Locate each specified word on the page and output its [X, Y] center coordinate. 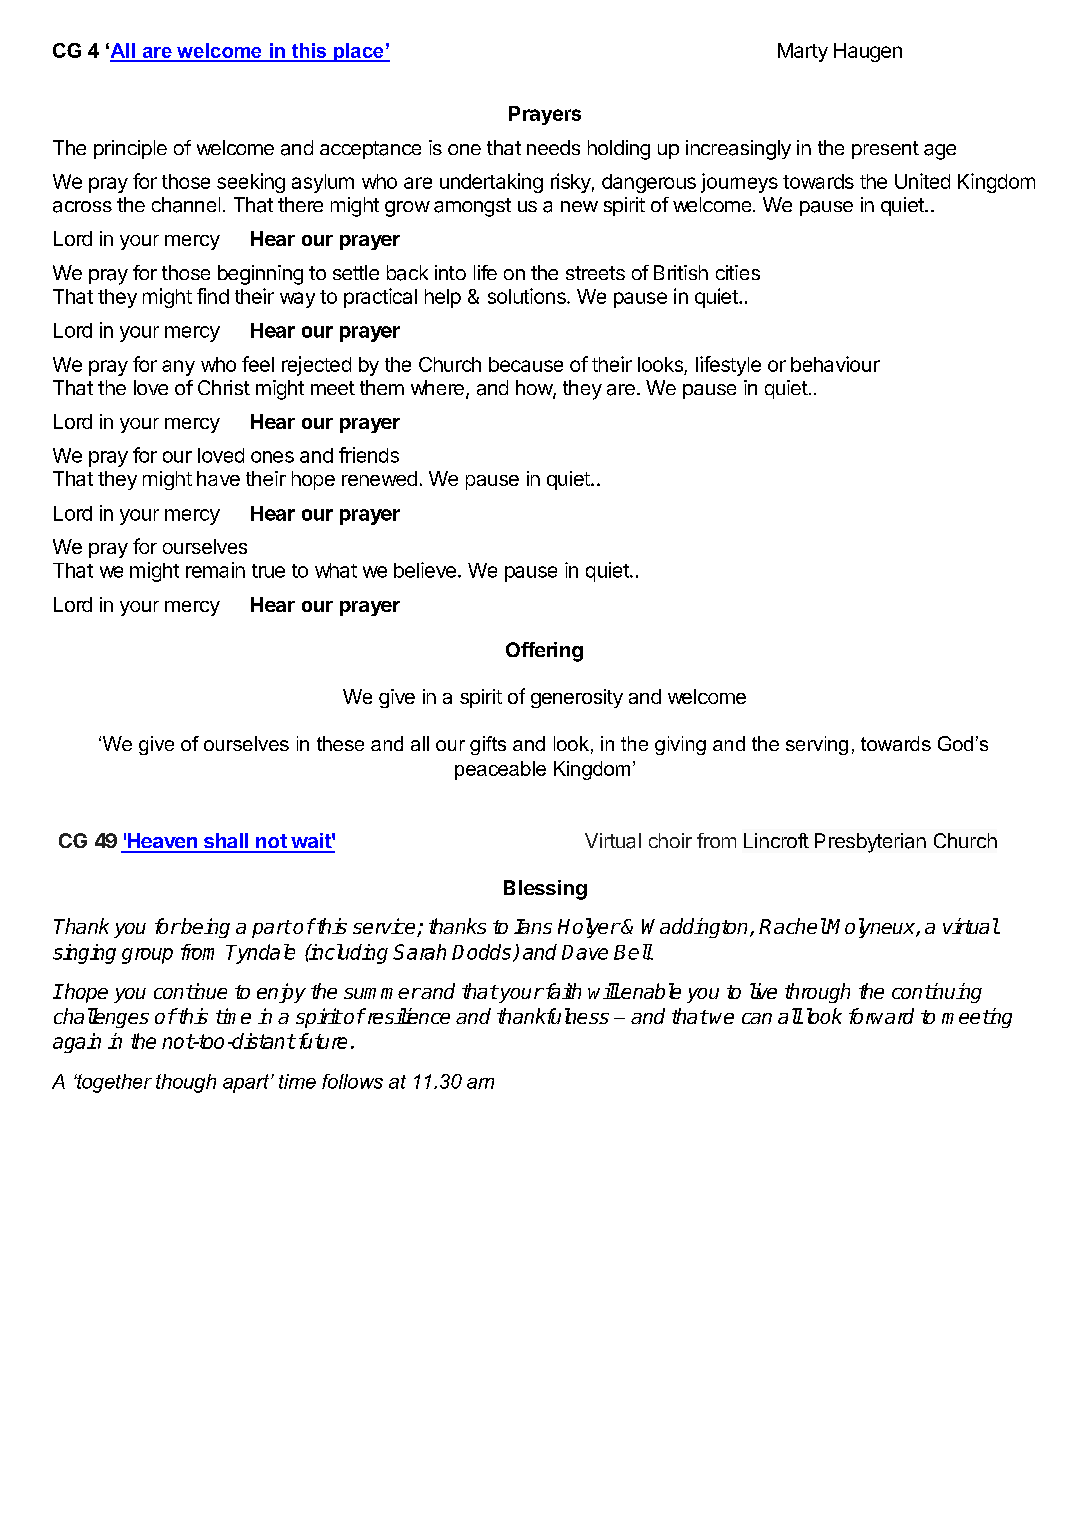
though [186, 1083]
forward [881, 1016]
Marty [803, 52]
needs [553, 147]
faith [562, 991]
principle [130, 149]
